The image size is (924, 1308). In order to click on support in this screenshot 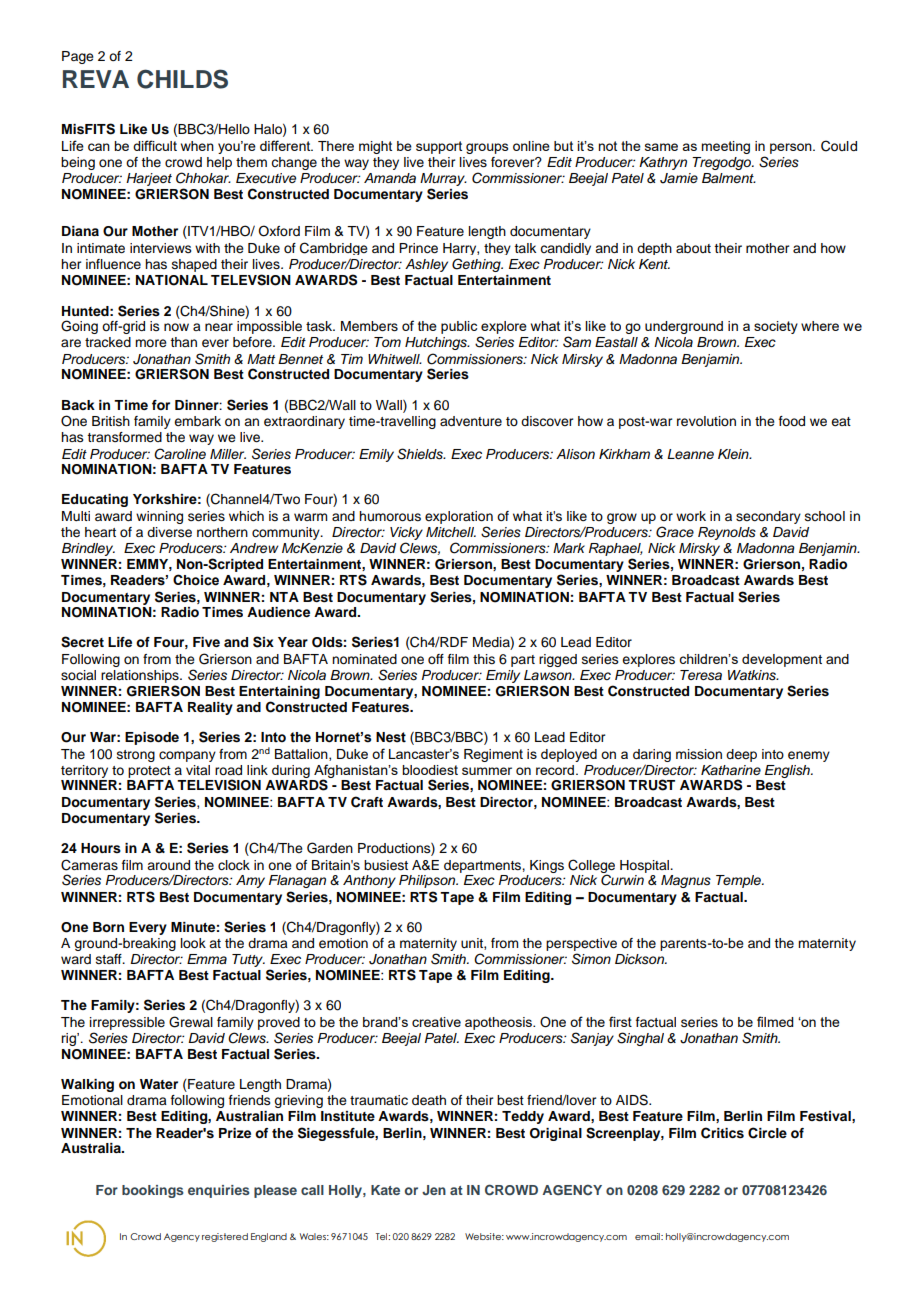, I will do `click(439, 147)`.
